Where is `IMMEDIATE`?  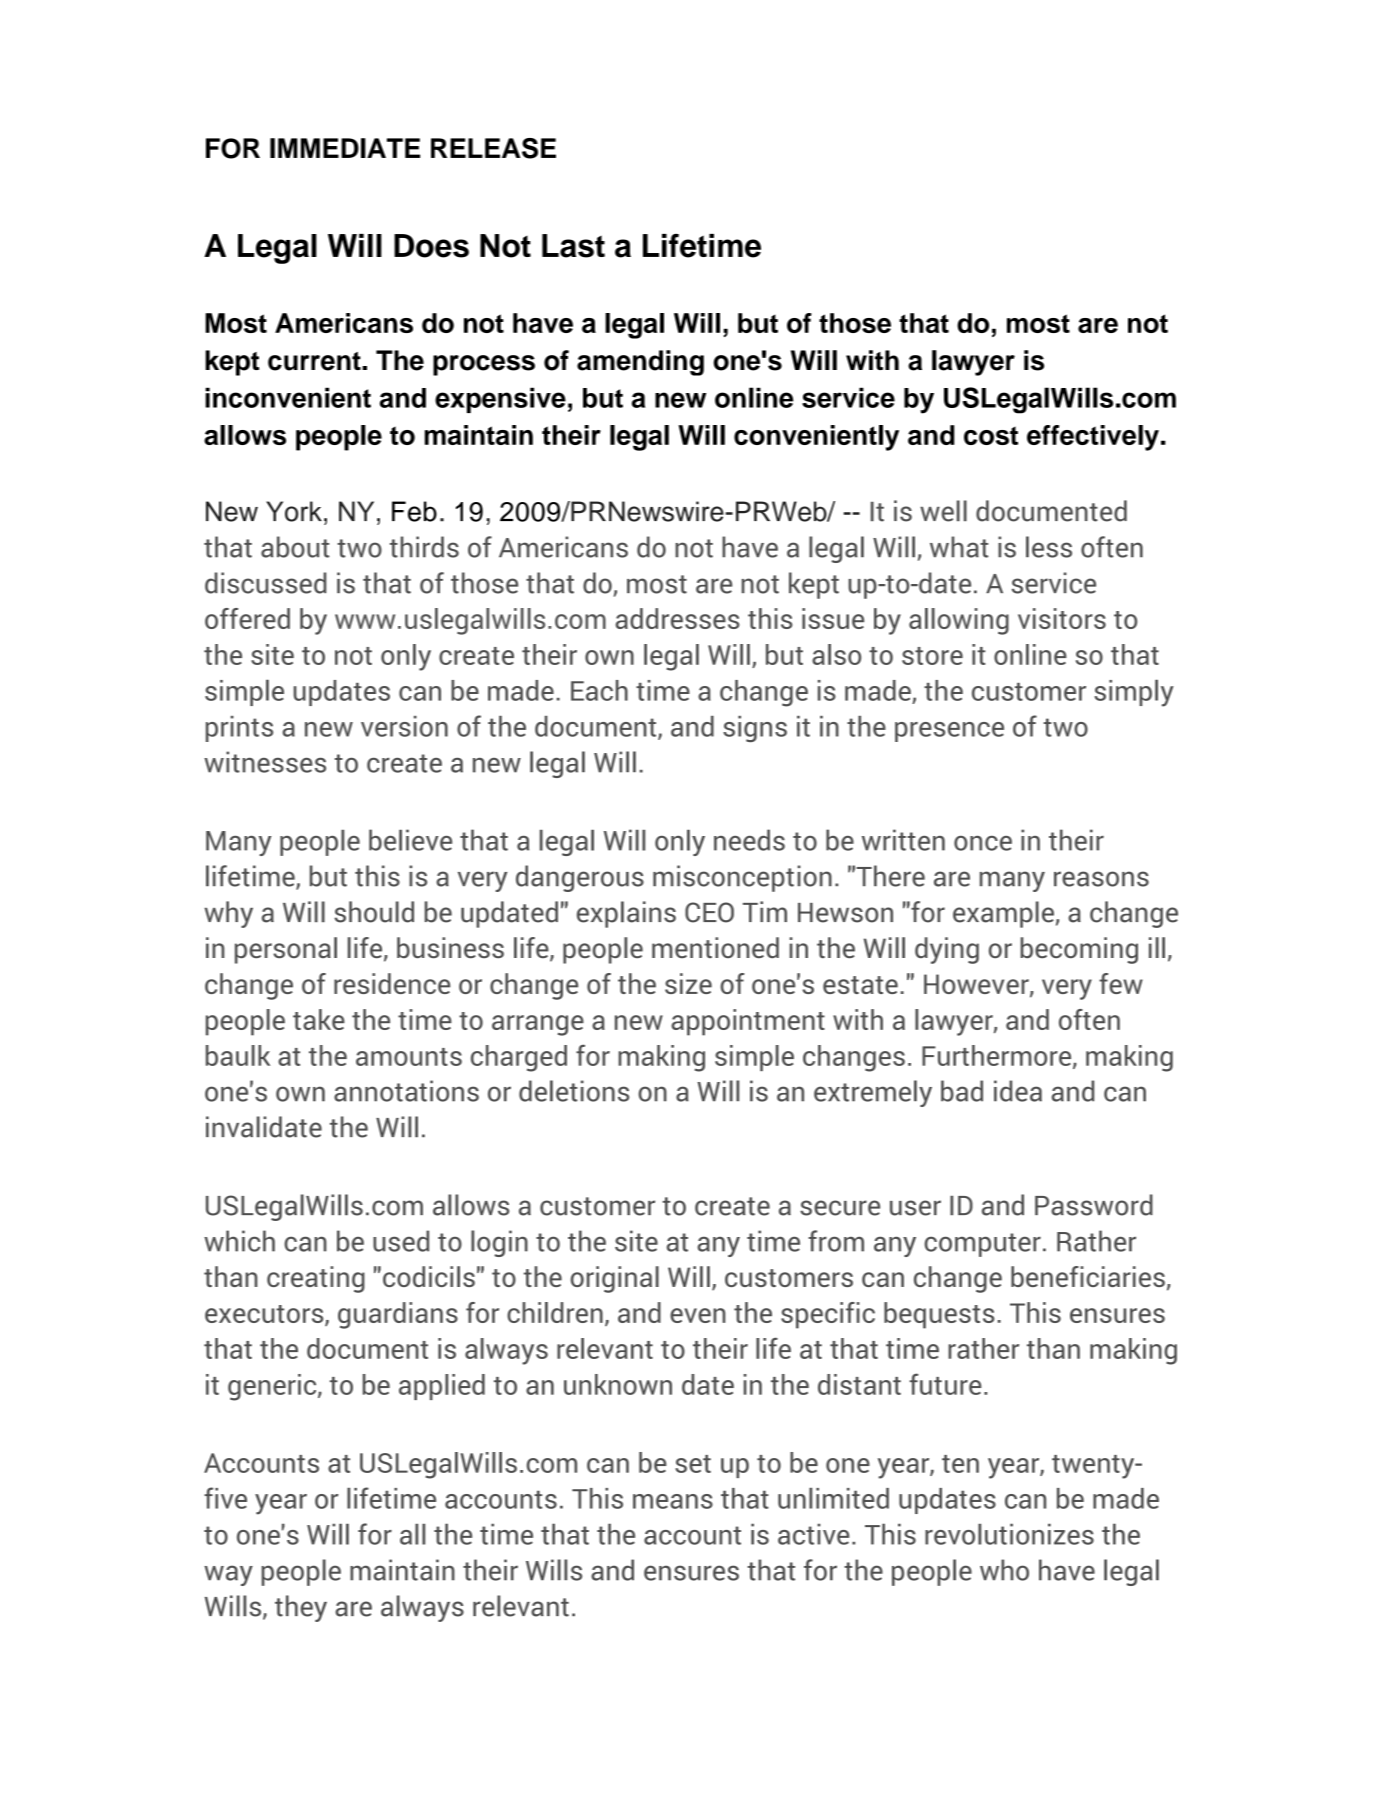
IMMEDIATE is located at coordinates (345, 148).
